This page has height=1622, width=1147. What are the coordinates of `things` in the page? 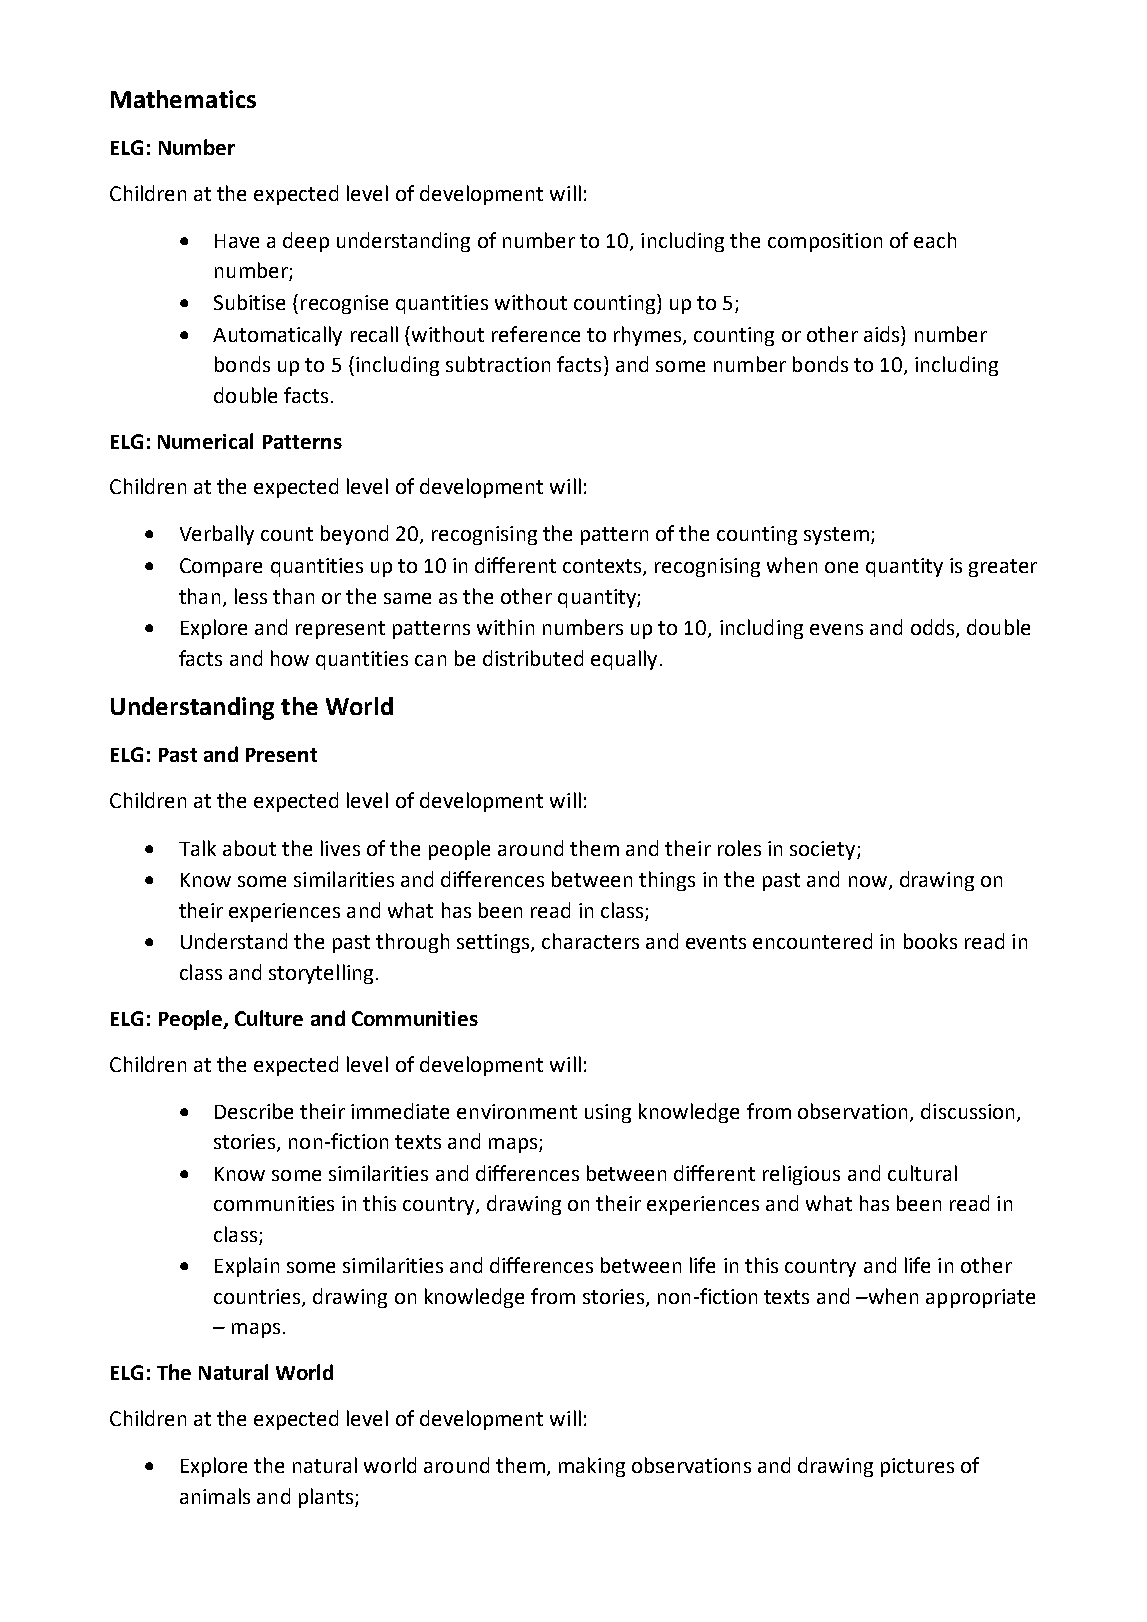 It's located at (667, 881).
